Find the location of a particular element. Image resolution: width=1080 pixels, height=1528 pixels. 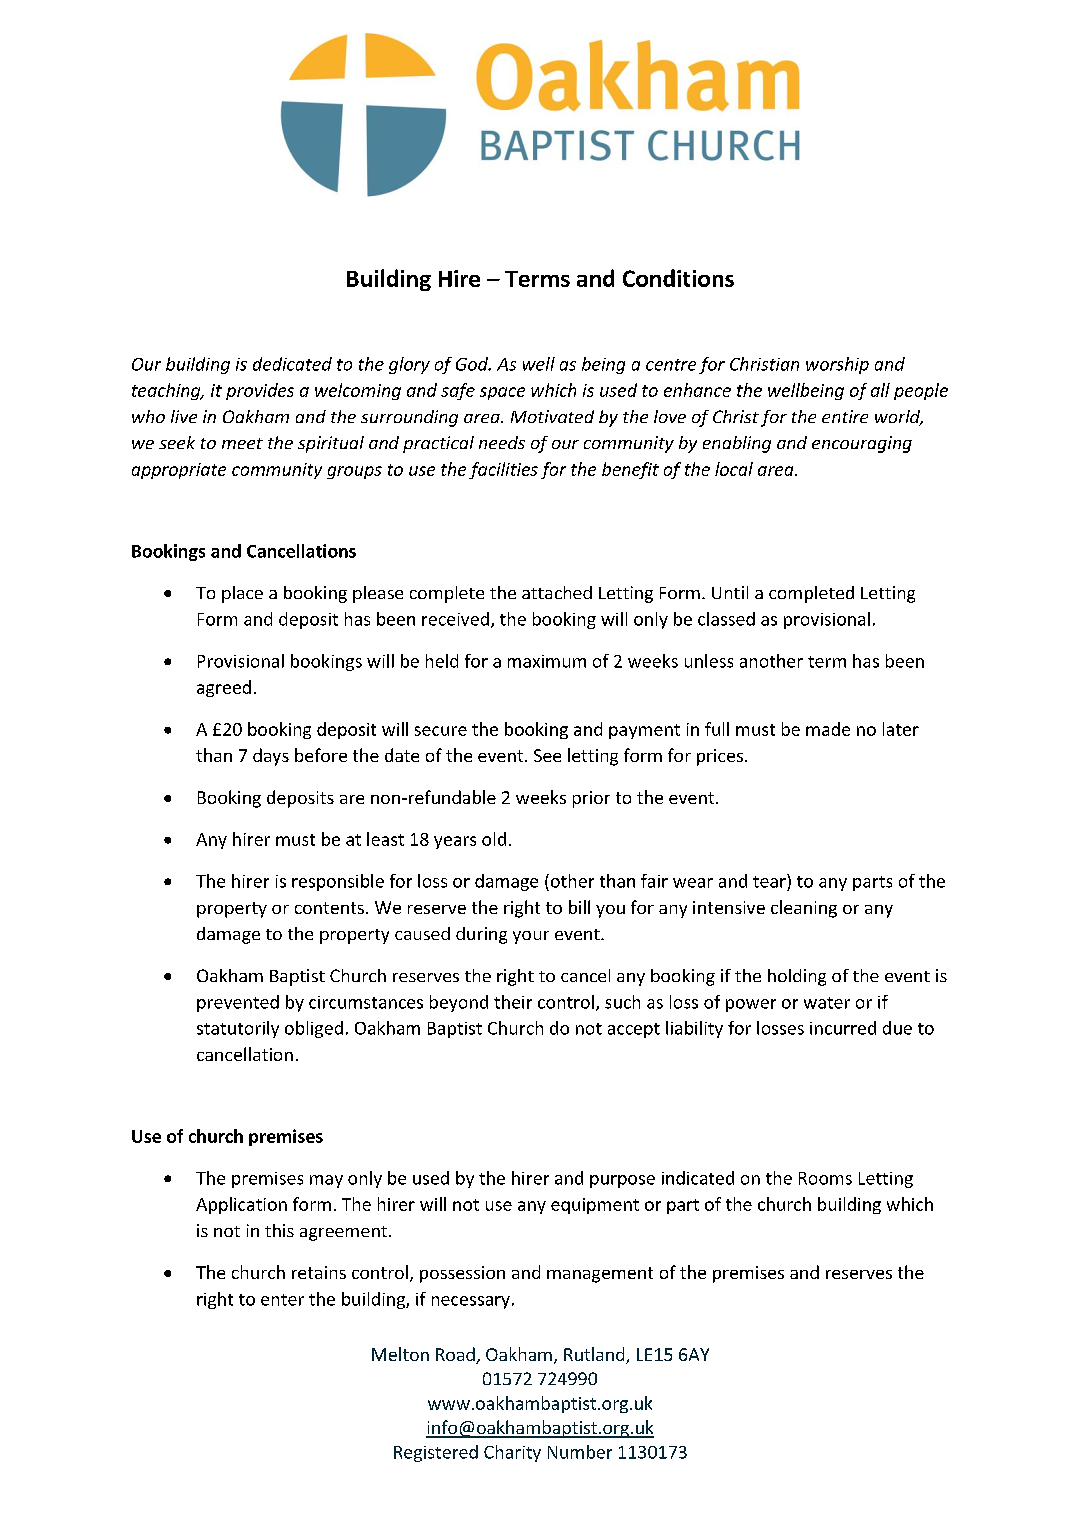

bill is located at coordinates (579, 907).
